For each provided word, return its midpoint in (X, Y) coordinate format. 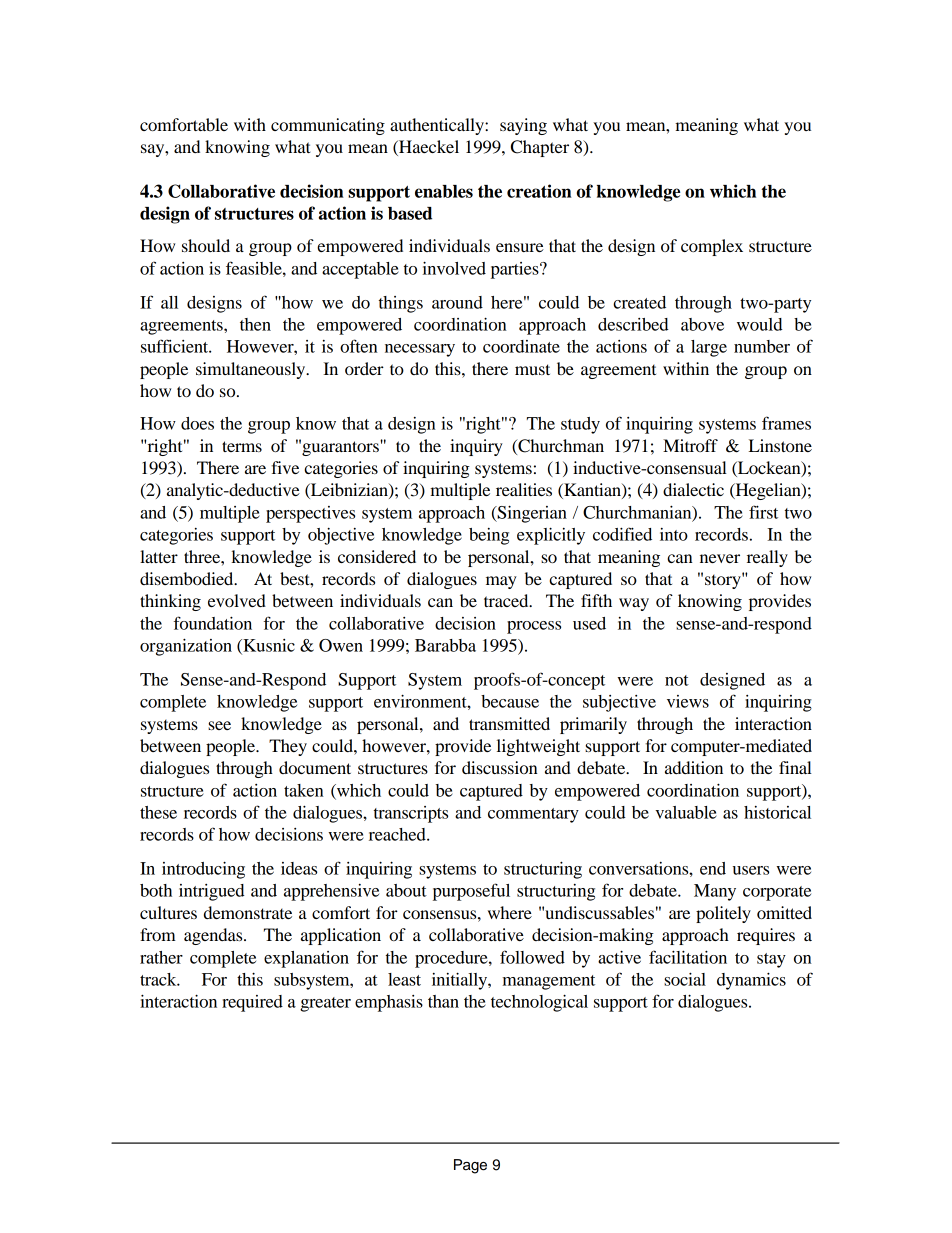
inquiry (476, 447)
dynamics (751, 981)
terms (242, 446)
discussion (500, 767)
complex (712, 247)
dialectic (693, 489)
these (158, 812)
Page (470, 1166)
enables (444, 191)
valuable (686, 812)
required (252, 1003)
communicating (328, 126)
